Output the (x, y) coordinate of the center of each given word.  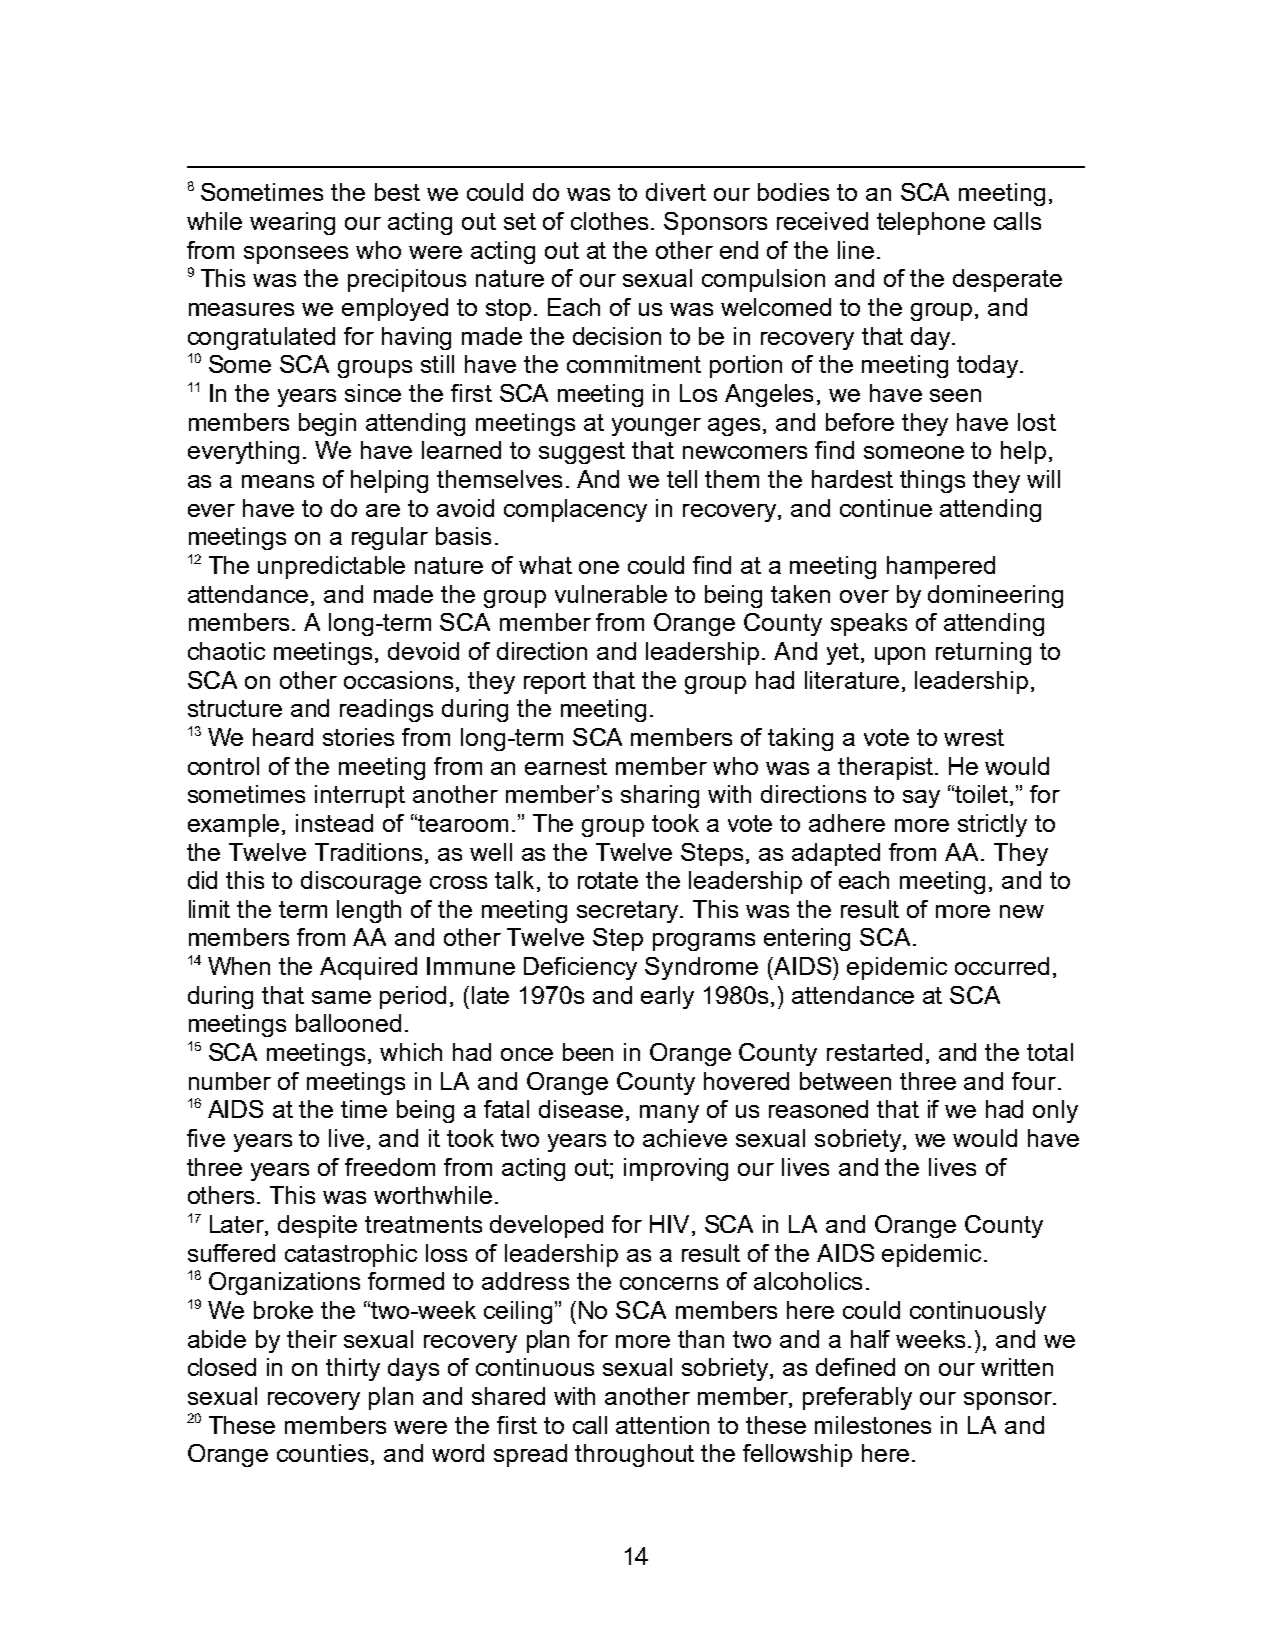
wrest (974, 737)
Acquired (368, 968)
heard (283, 737)
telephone (931, 223)
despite (317, 1226)
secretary (629, 912)
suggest (582, 453)
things (932, 481)
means (278, 481)
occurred (1002, 966)
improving (676, 1169)
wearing (292, 223)
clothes (609, 221)
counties (322, 1453)
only (1055, 1111)
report (555, 683)
